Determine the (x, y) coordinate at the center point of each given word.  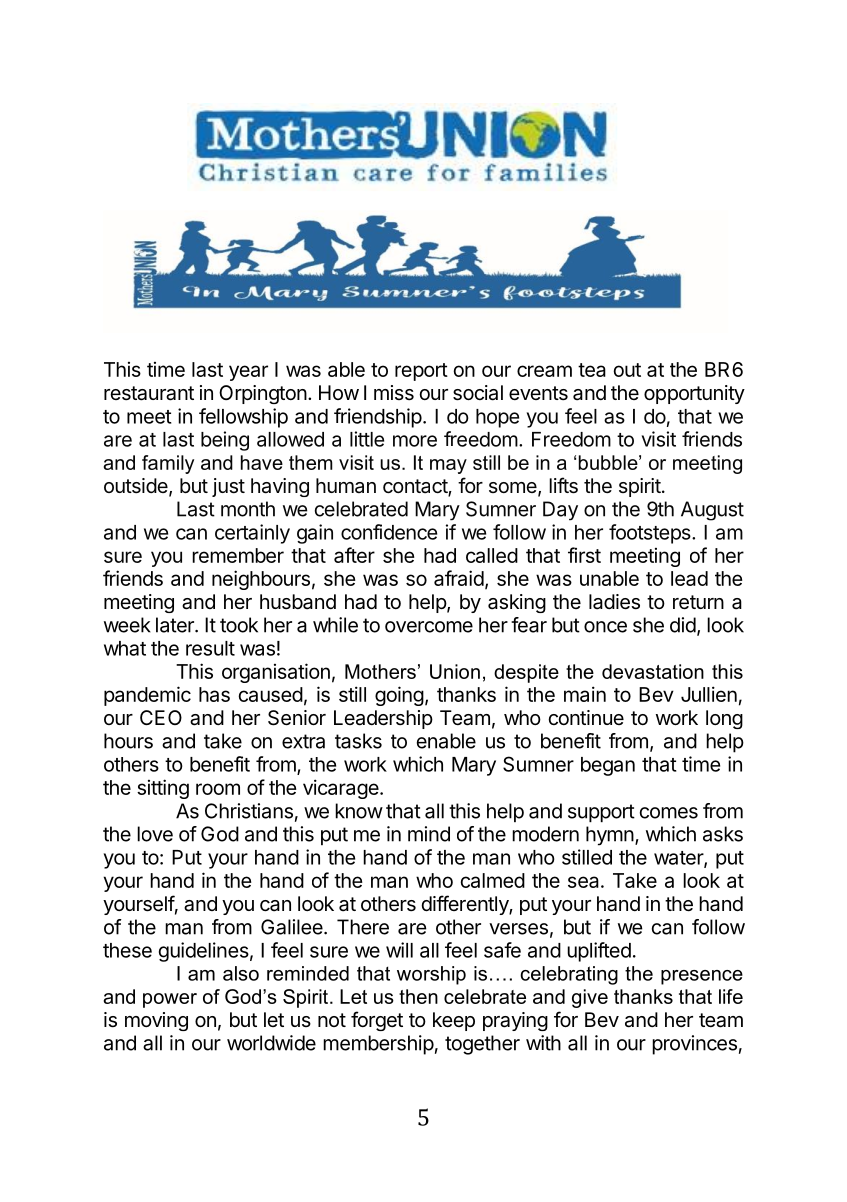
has (214, 694)
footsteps (651, 534)
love (155, 834)
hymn (610, 836)
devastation (653, 671)
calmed (492, 880)
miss (394, 393)
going (399, 696)
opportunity (694, 394)
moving (156, 1021)
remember (238, 555)
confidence (389, 532)
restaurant (149, 393)
